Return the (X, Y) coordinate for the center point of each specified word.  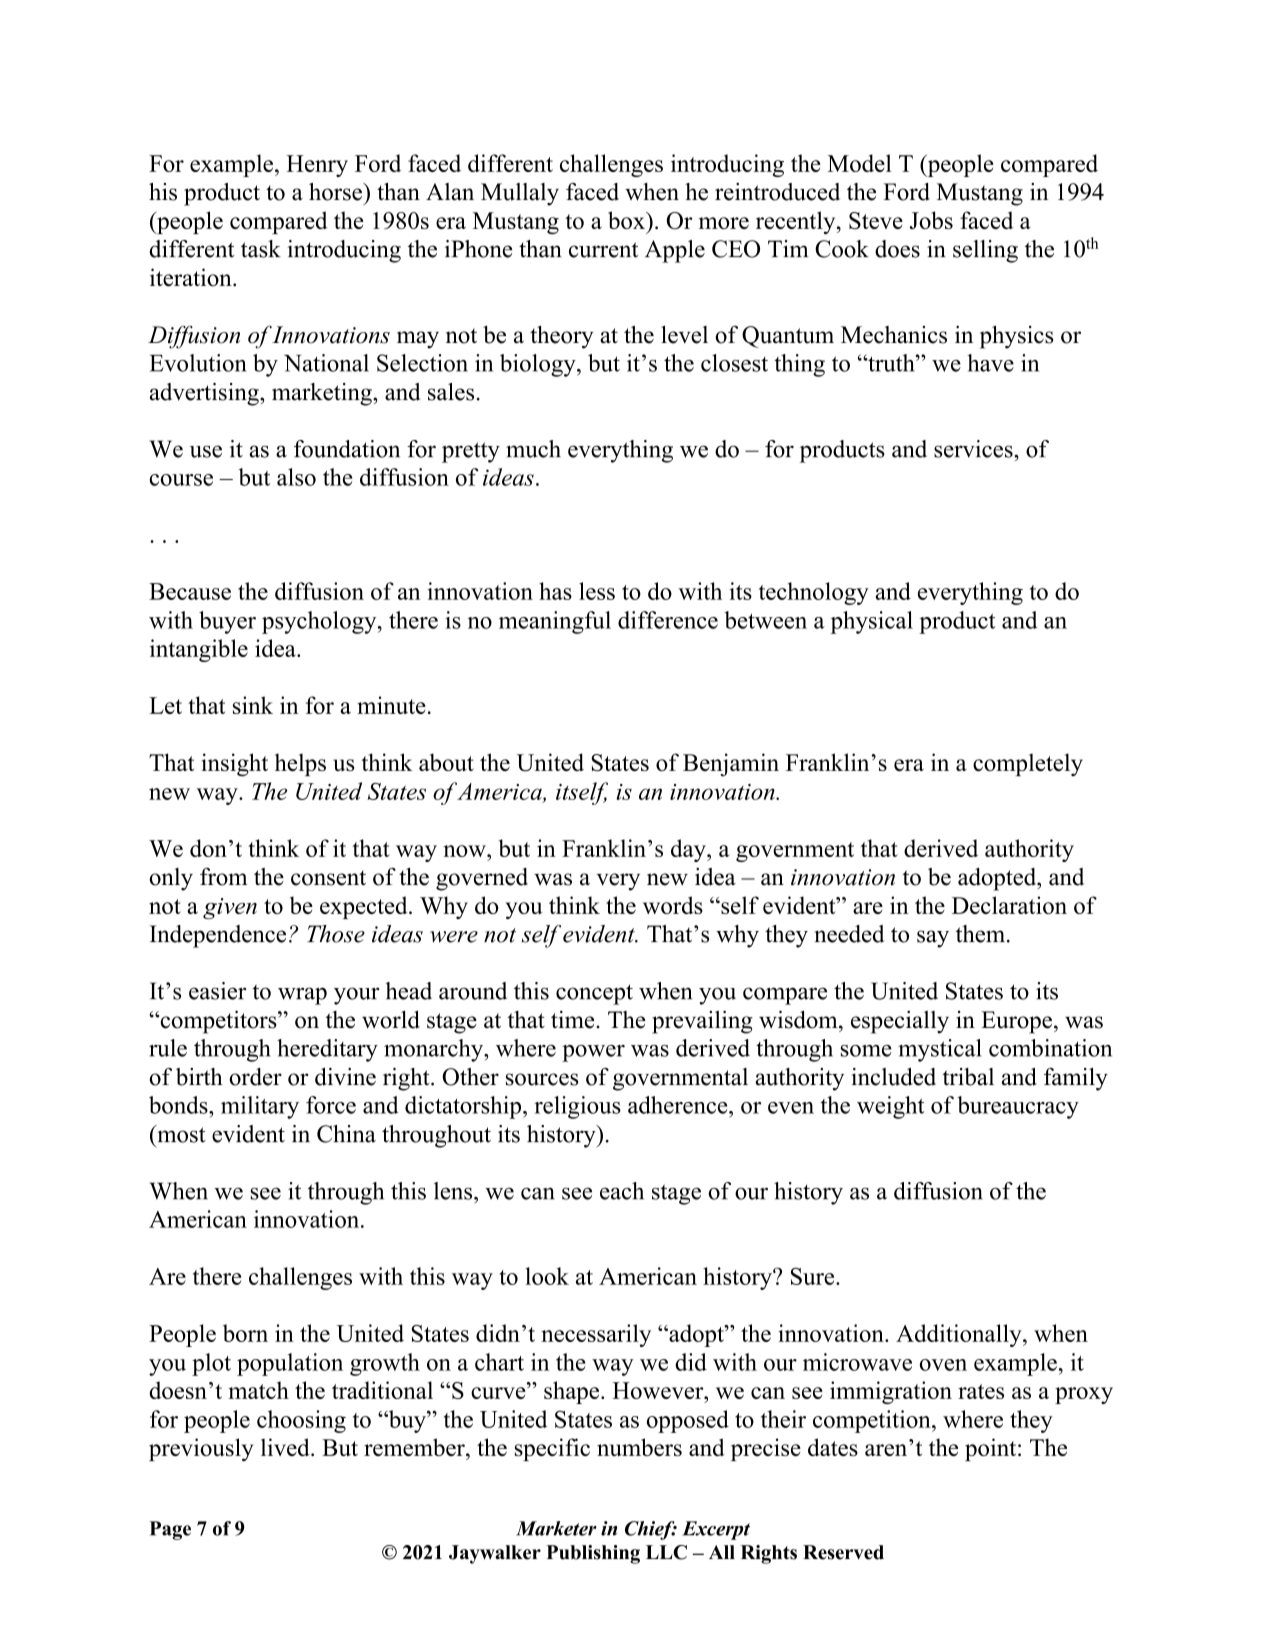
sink (253, 705)
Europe (1016, 1022)
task (261, 249)
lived (286, 1447)
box (627, 220)
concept (594, 994)
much (533, 449)
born (245, 1333)
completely (1028, 764)
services (974, 449)
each (622, 1191)
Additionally (960, 1335)
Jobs (931, 220)
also (296, 477)
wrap (302, 996)
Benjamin (731, 764)
